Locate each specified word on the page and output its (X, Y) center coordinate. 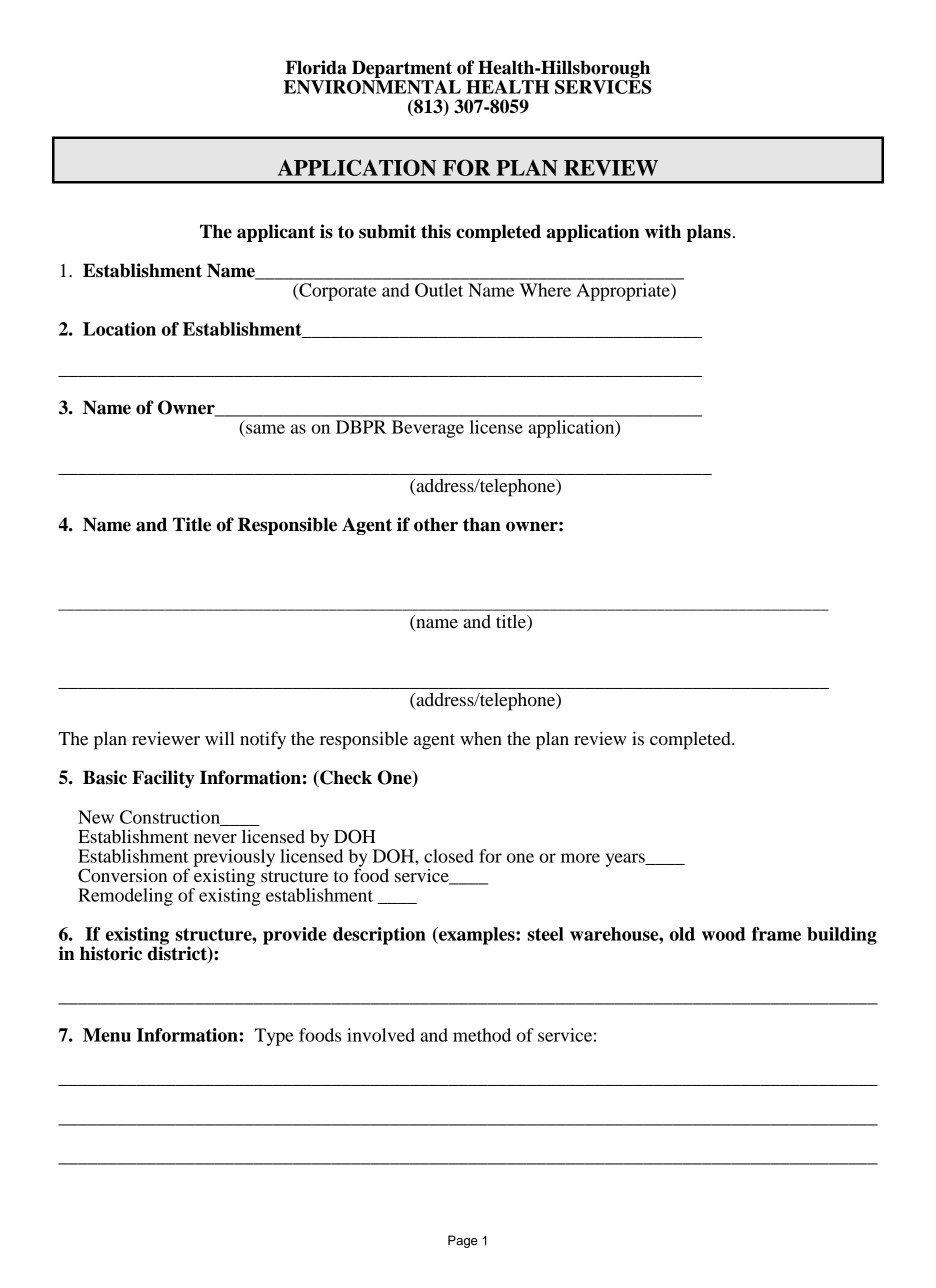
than (482, 524)
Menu (107, 1035)
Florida (316, 67)
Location (119, 329)
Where (545, 290)
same (265, 429)
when (481, 738)
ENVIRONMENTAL (372, 87)
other (436, 524)
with (663, 231)
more (580, 858)
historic (111, 953)
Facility (163, 779)
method (482, 1035)
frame (776, 934)
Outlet (439, 290)
